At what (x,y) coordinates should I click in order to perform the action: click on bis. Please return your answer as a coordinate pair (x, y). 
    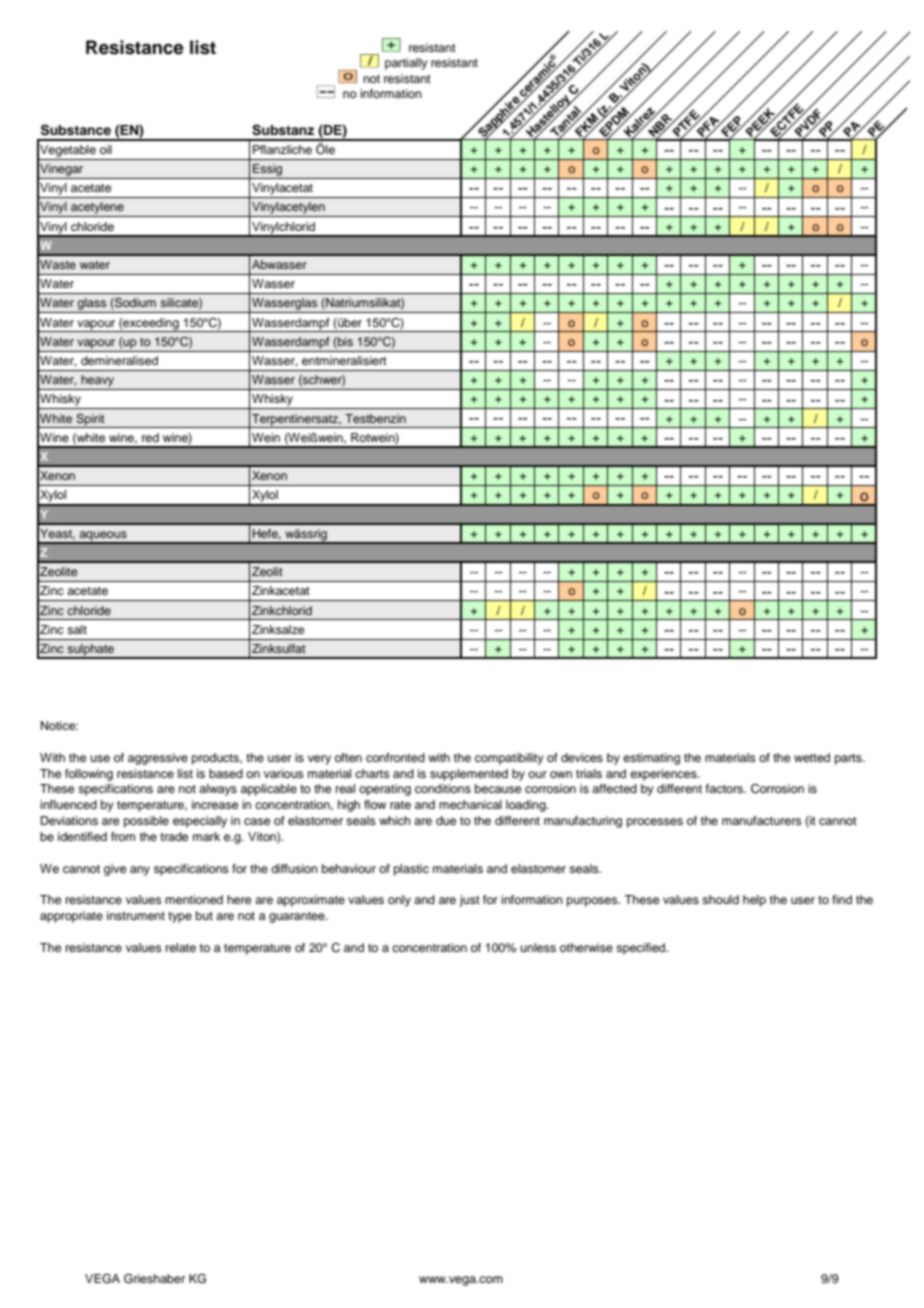
    Looking at the image, I should click on (344, 342).
